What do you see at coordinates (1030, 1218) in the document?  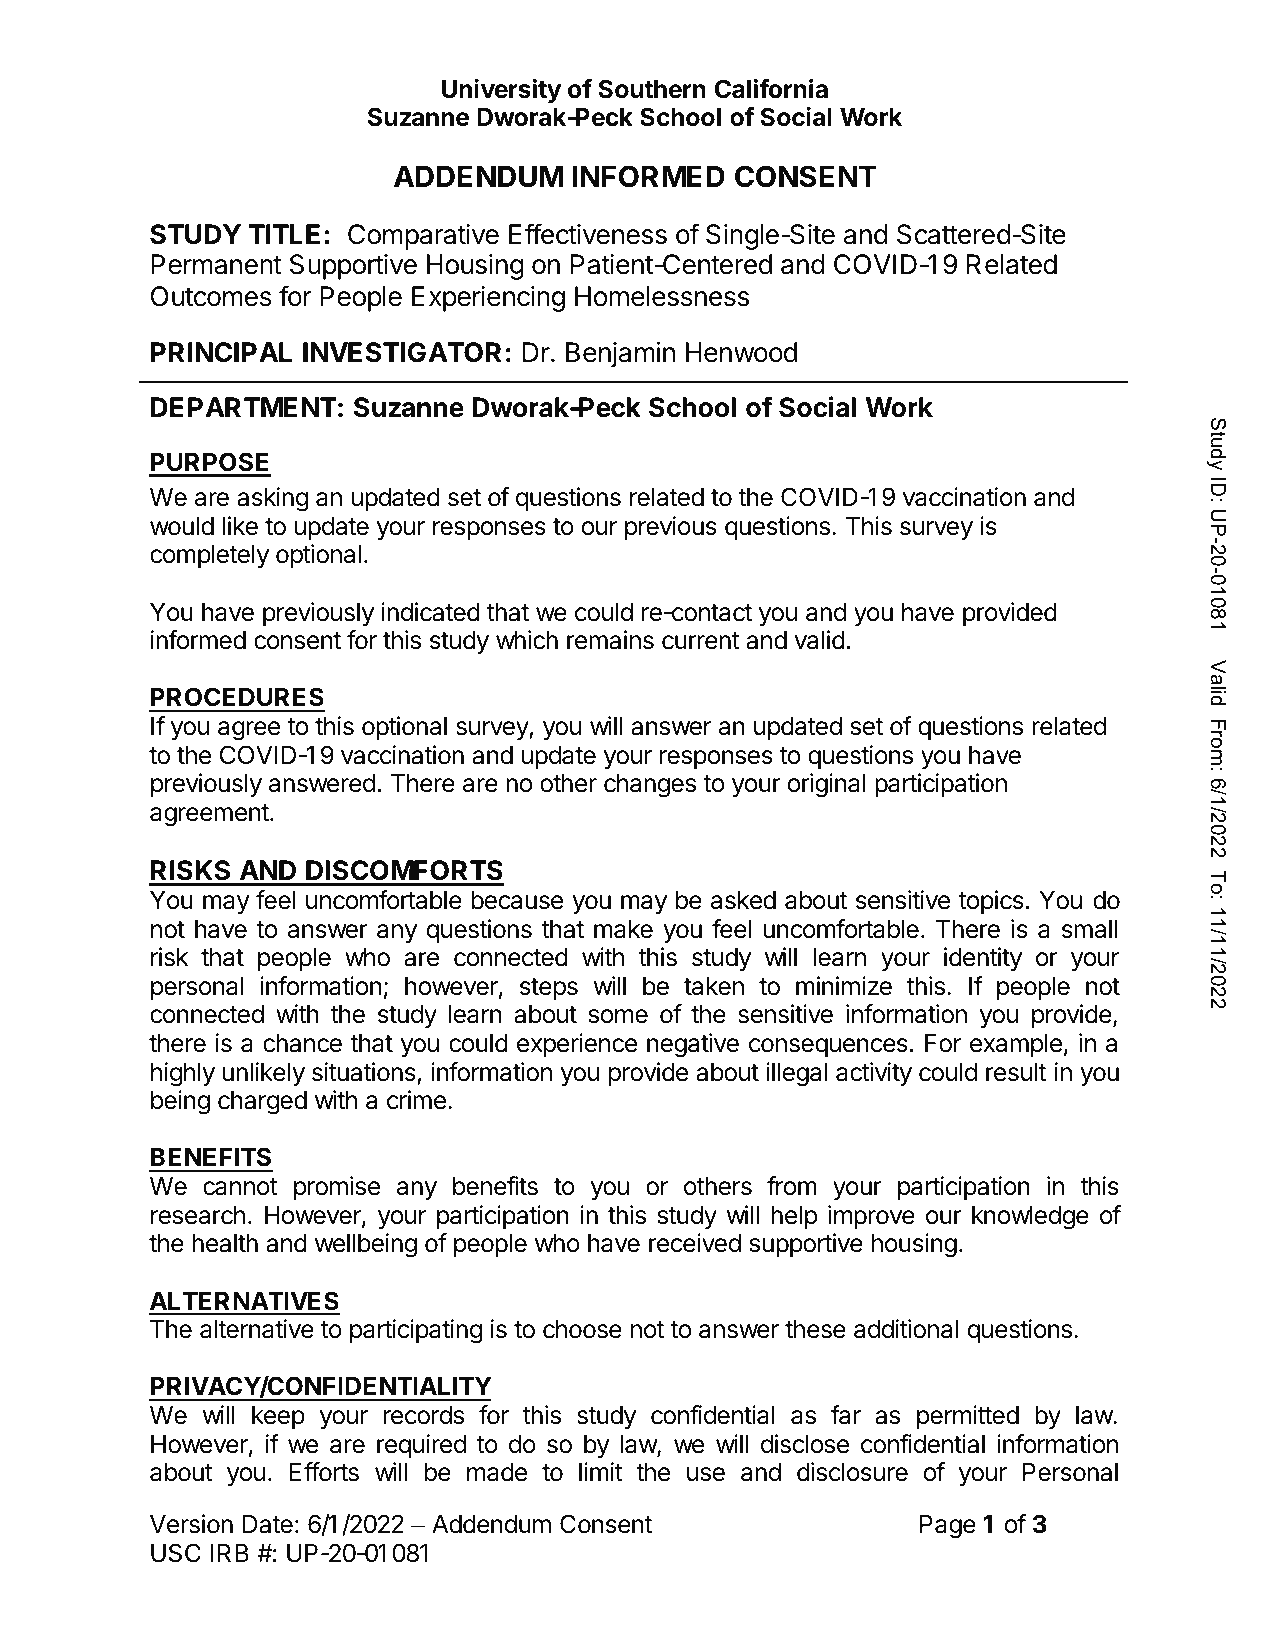 I see `knowledge` at bounding box center [1030, 1218].
